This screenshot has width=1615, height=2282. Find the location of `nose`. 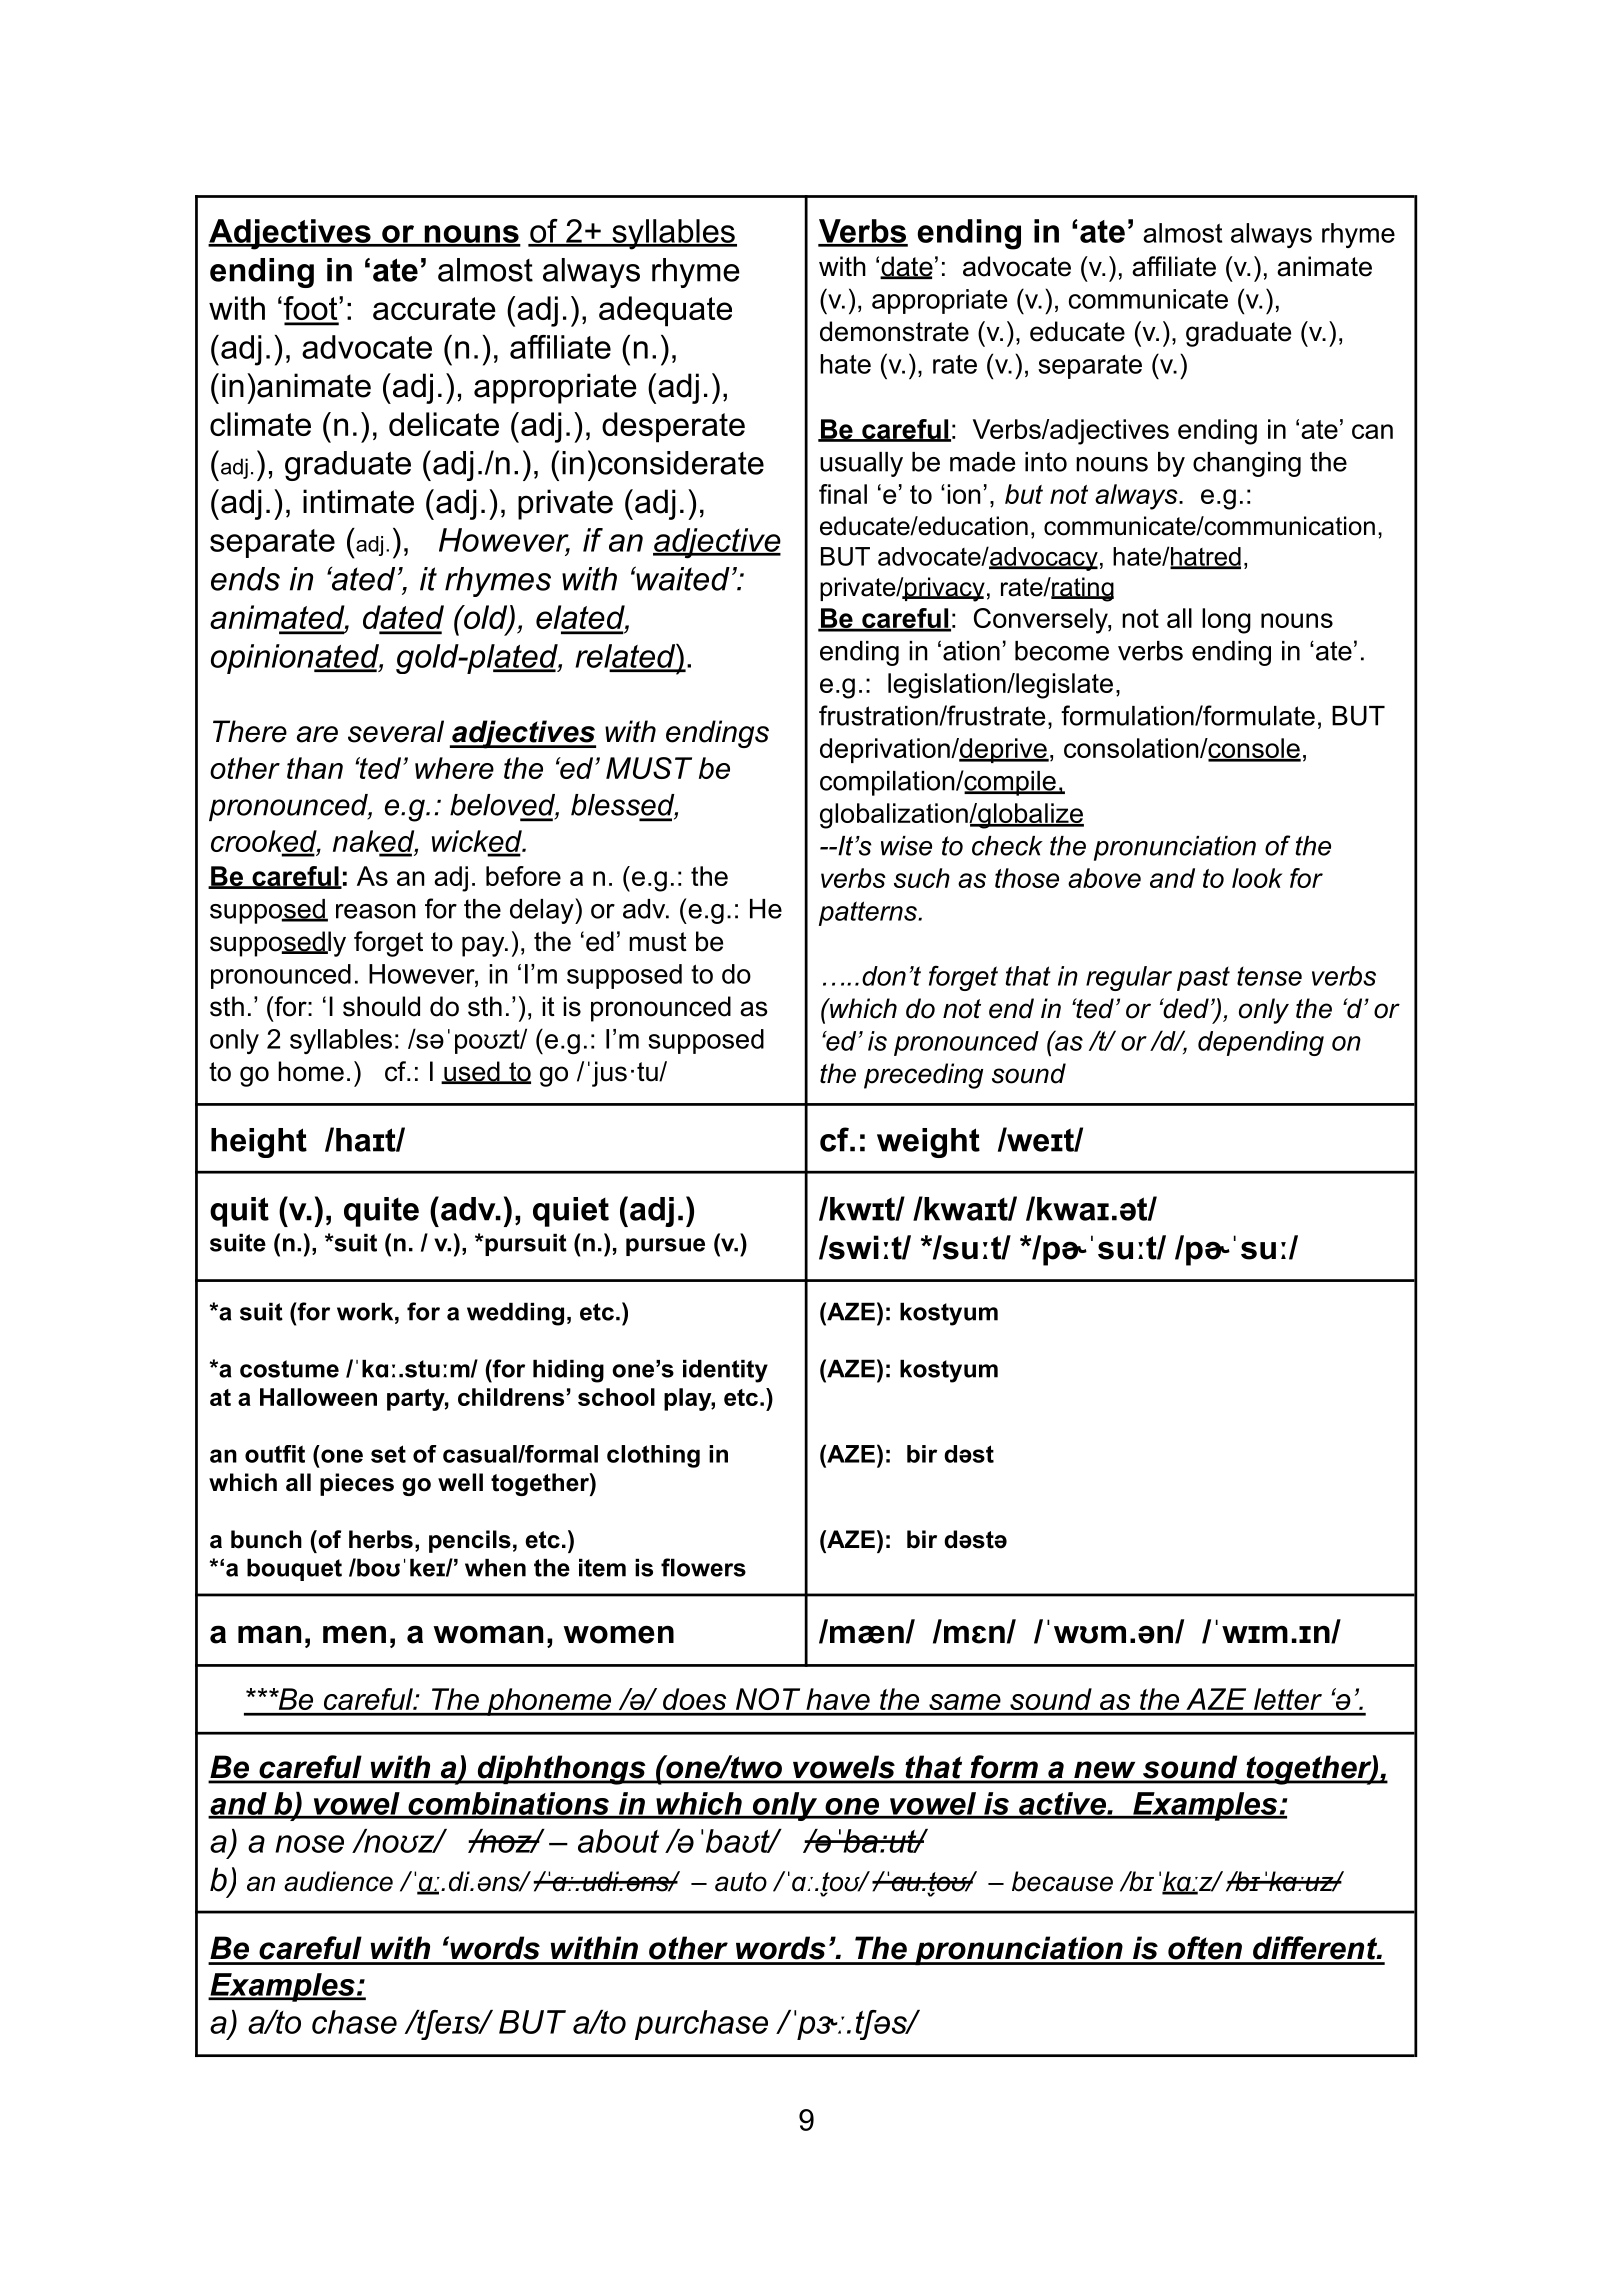

nose is located at coordinates (309, 1844).
